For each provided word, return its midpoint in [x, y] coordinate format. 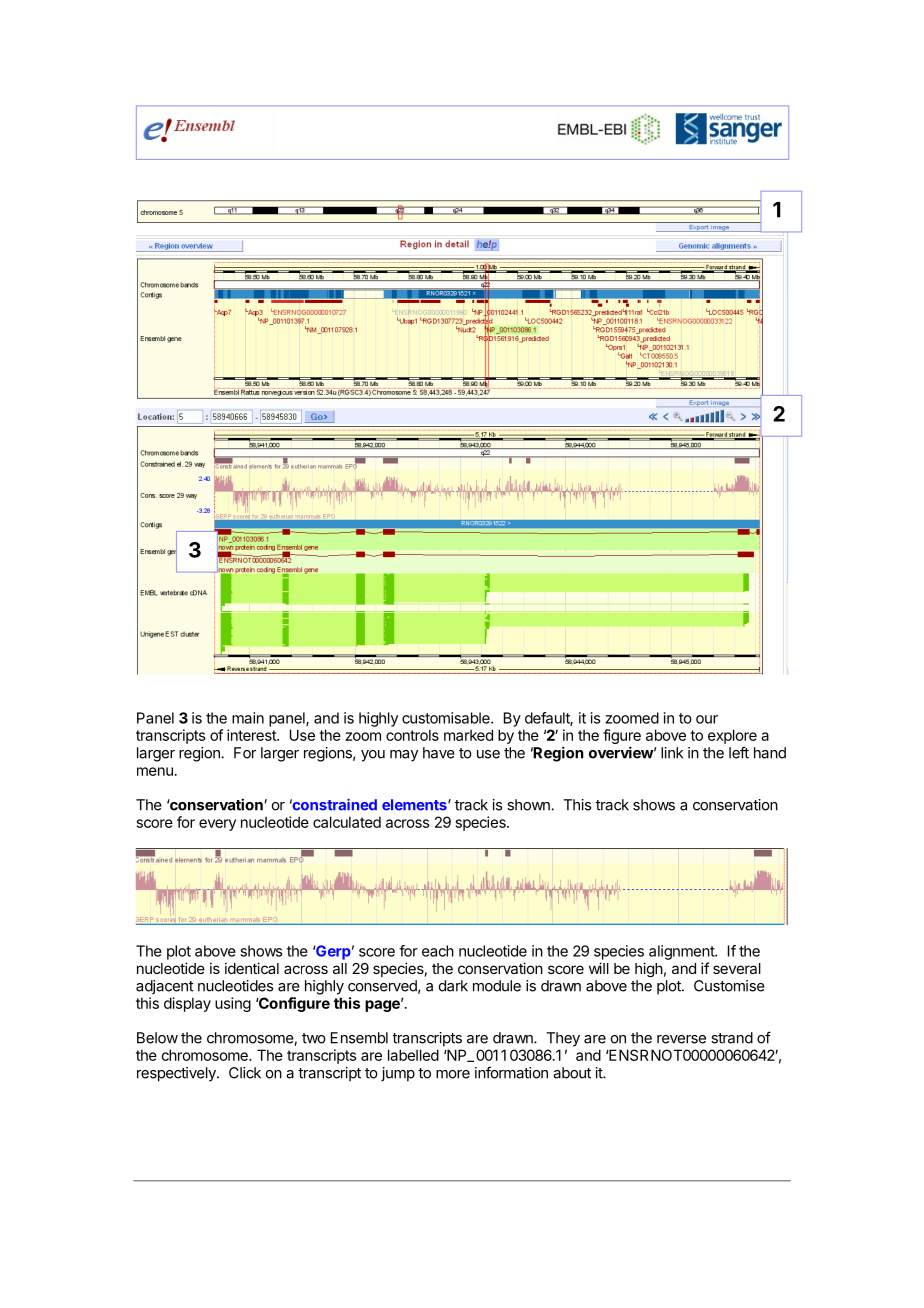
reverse [681, 1039]
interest [252, 735]
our [707, 719]
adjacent [165, 987]
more [453, 1074]
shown [529, 805]
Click [245, 1073]
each [438, 951]
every [217, 825]
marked [468, 735]
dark [453, 986]
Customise [729, 986]
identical [252, 968]
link [672, 753]
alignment [682, 952]
